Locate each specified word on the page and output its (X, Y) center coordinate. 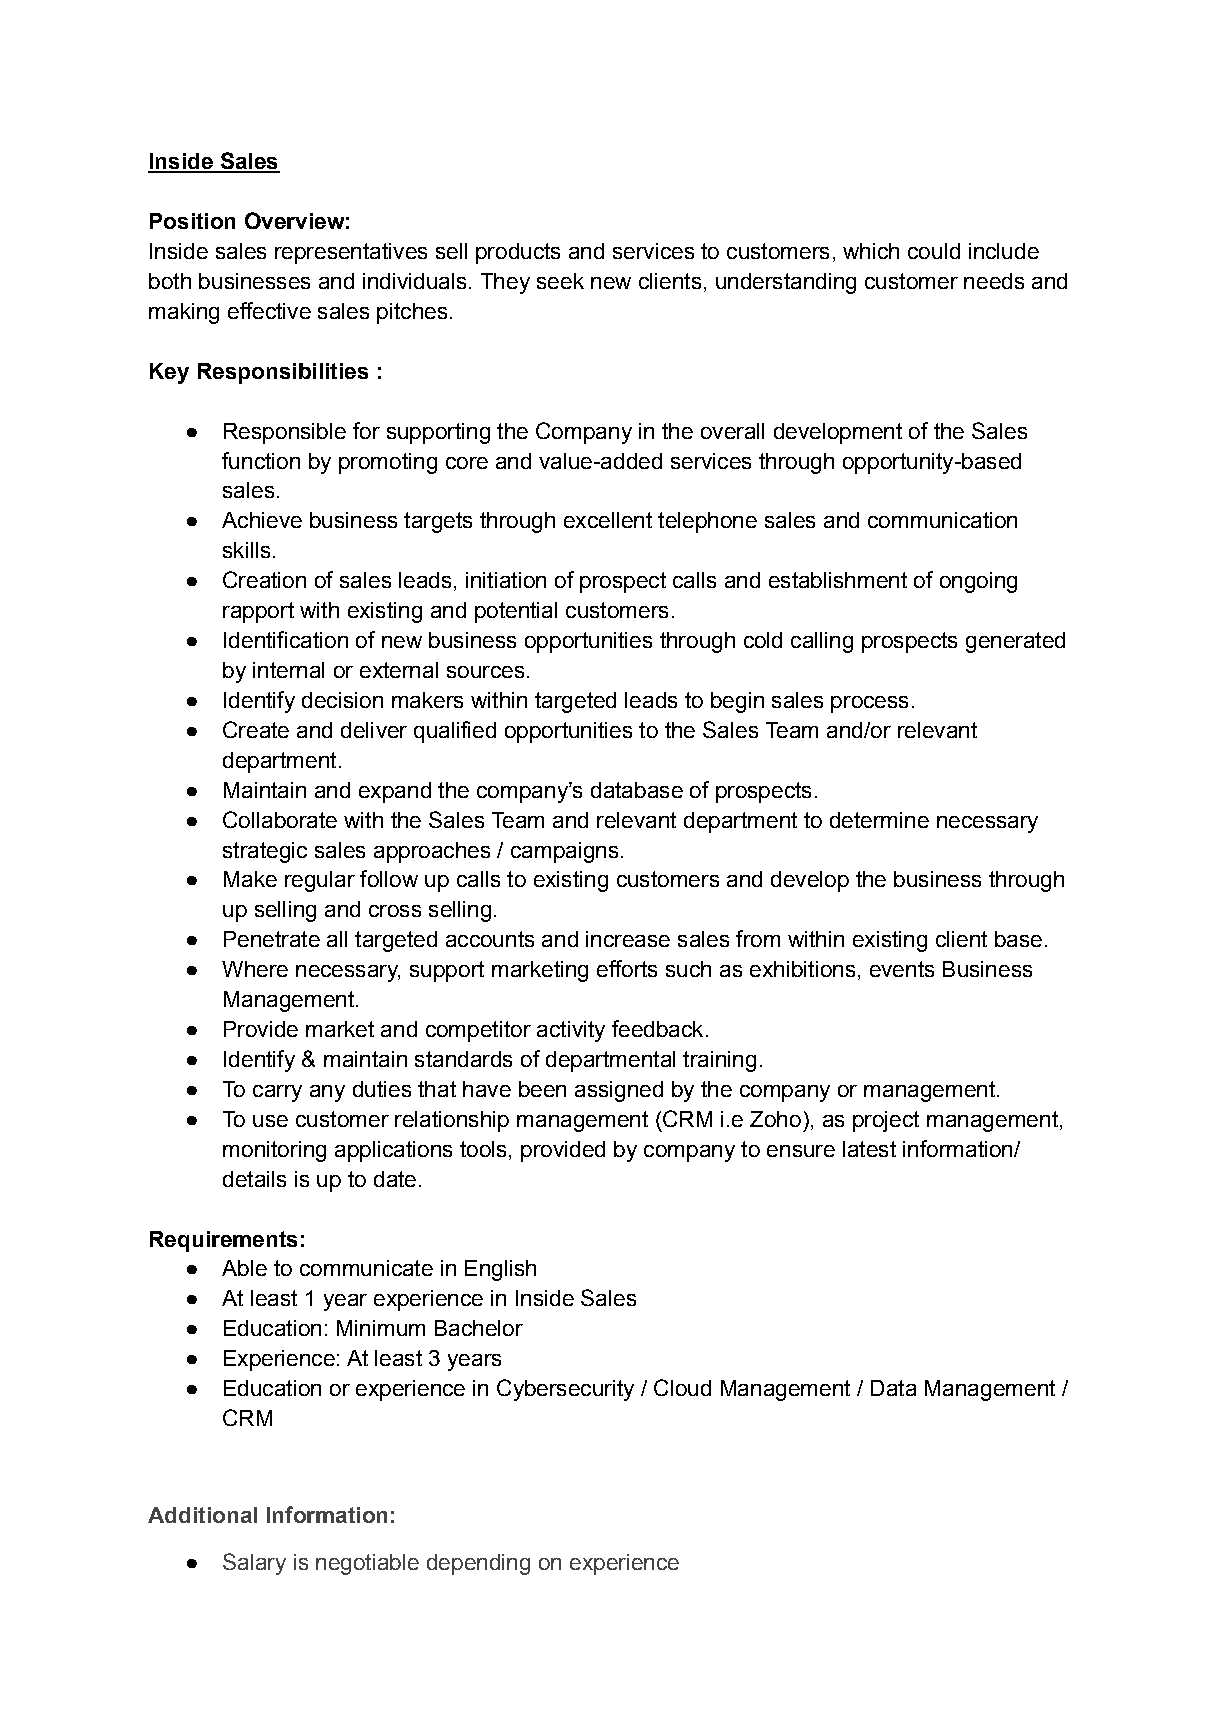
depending (478, 1564)
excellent (608, 520)
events (902, 969)
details (254, 1179)
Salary (254, 1564)
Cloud (682, 1387)
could (934, 251)
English (500, 1270)
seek (560, 281)
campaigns (564, 852)
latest (869, 1149)
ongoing (978, 582)
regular (320, 881)
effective (269, 310)
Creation (264, 579)
